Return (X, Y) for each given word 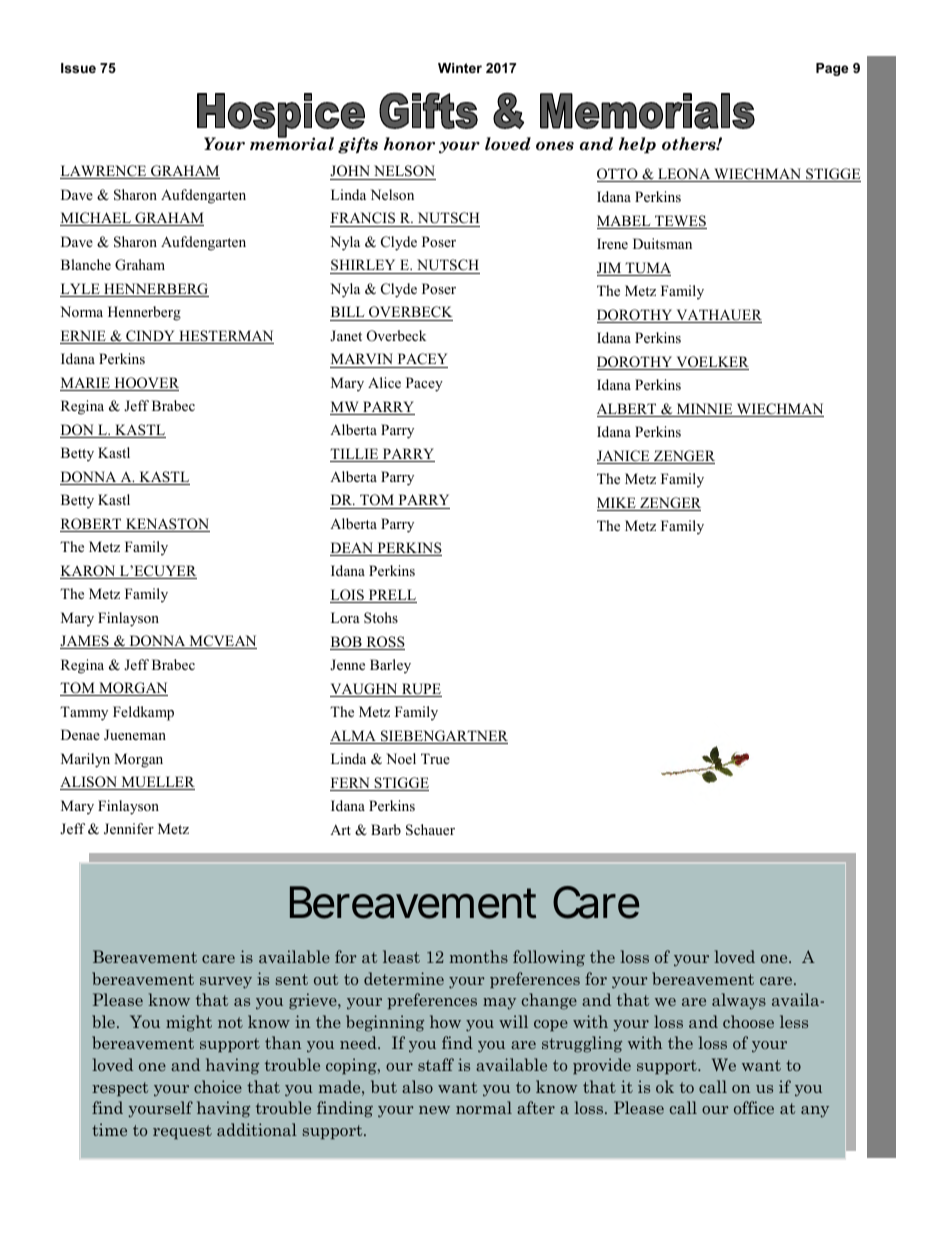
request (182, 1132)
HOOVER (145, 384)
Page (832, 69)
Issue (78, 68)
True (435, 758)
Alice (384, 382)
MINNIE (704, 410)
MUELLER (157, 783)
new (434, 1110)
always (739, 1001)
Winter (460, 68)
